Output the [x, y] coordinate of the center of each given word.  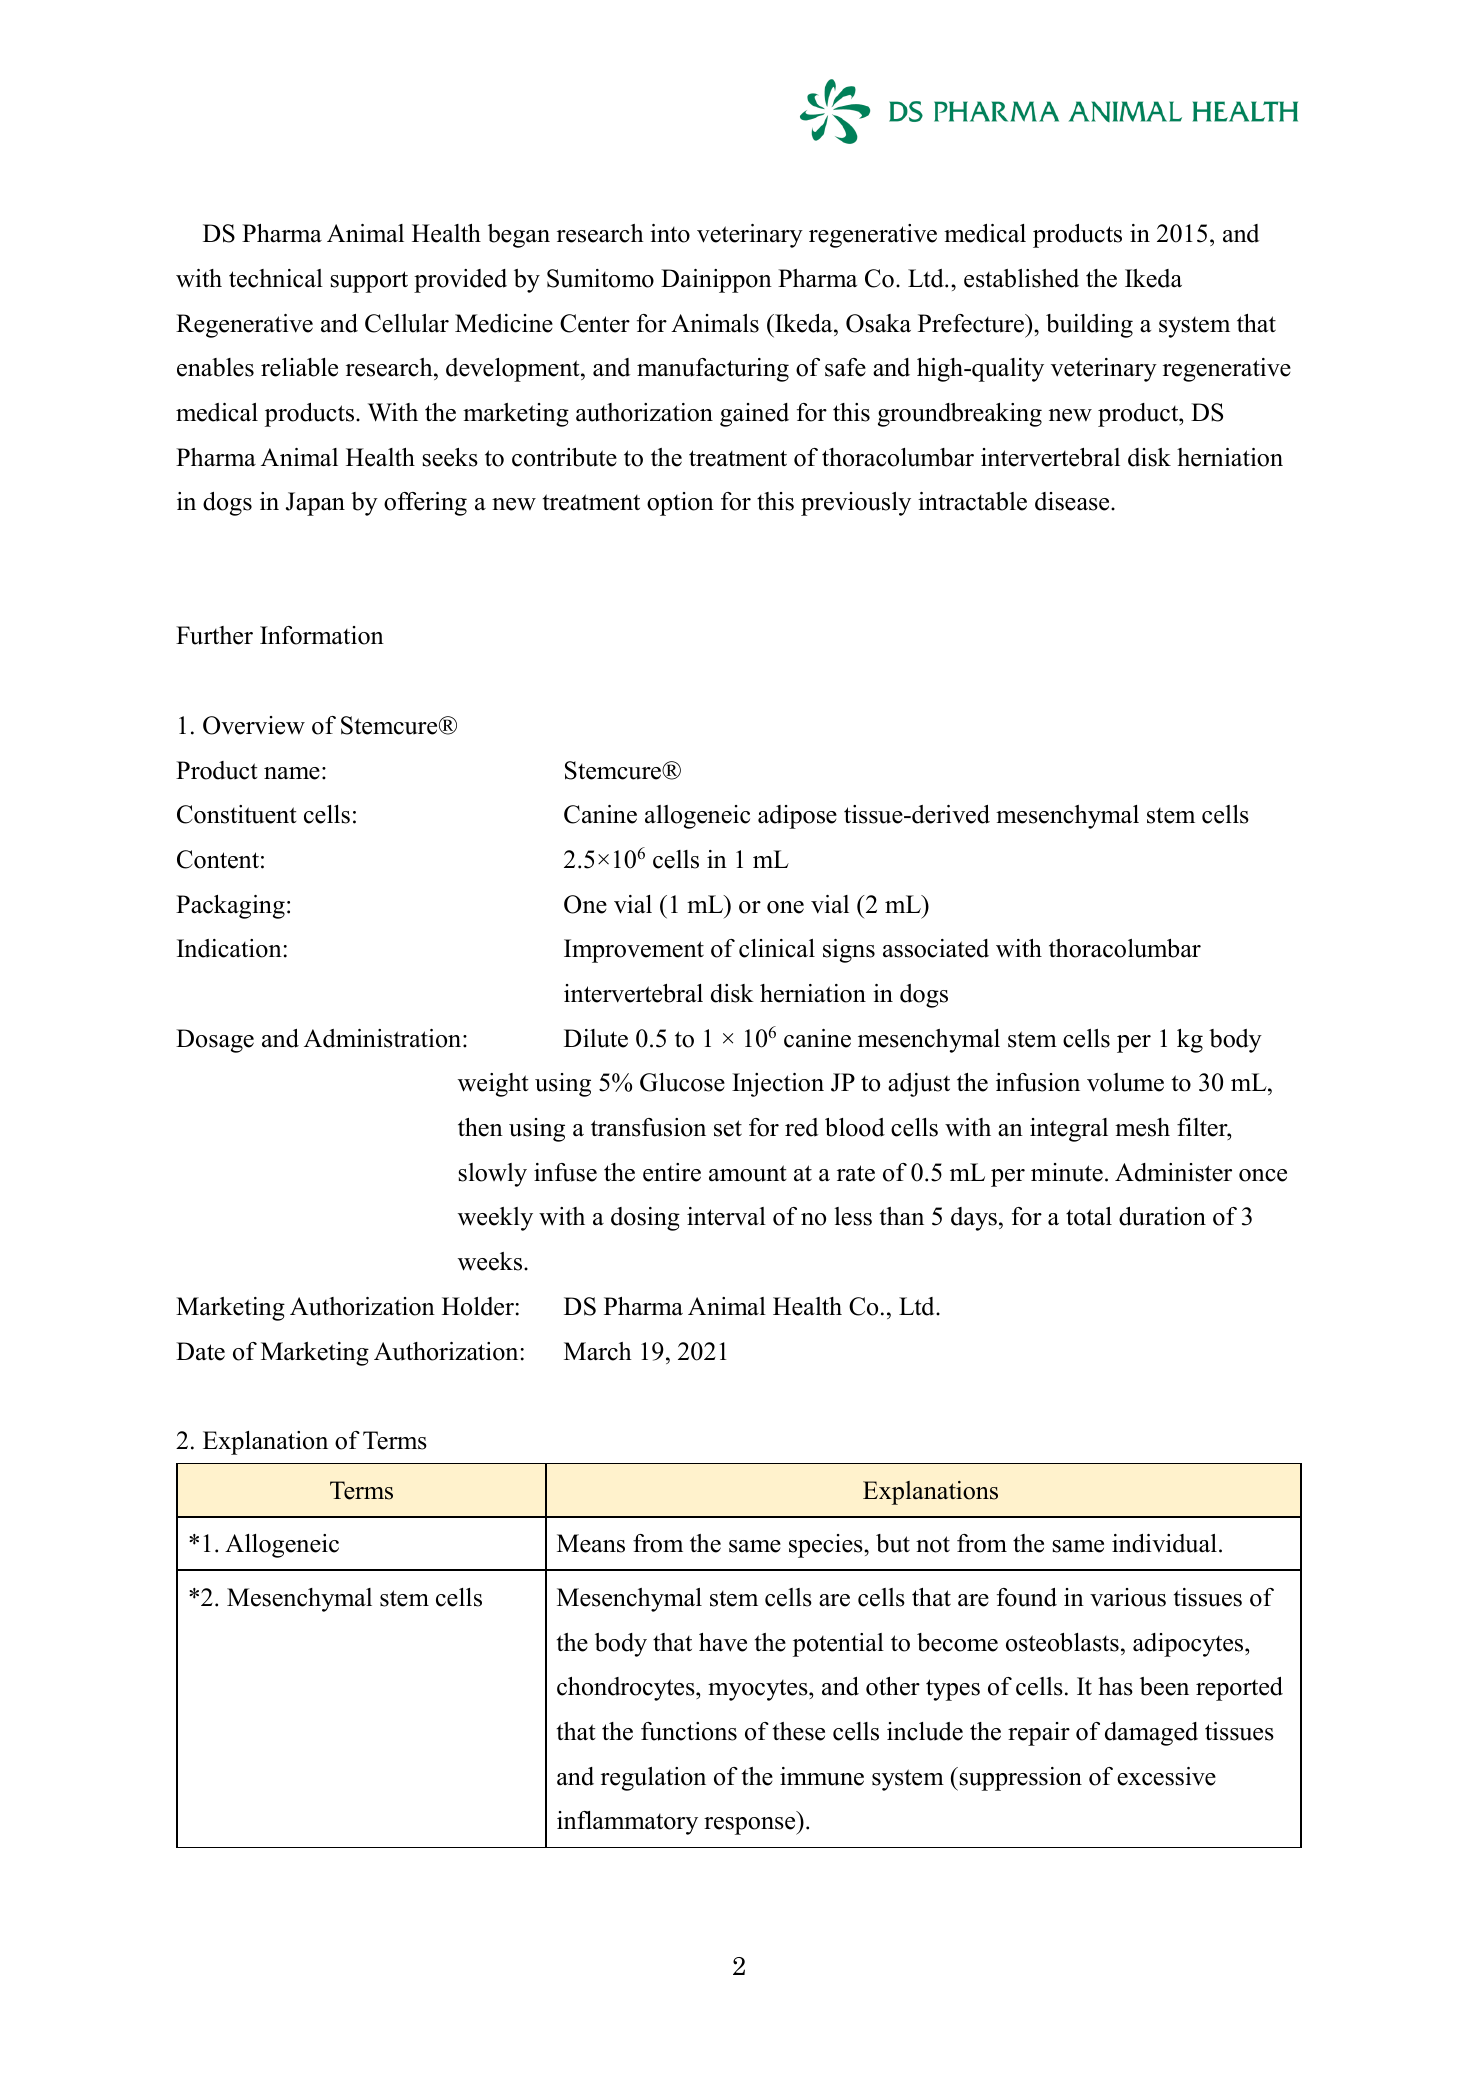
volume [1125, 1082]
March [598, 1351]
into [670, 233]
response [751, 1826]
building [1089, 326]
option [680, 504]
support [369, 282]
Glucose [682, 1082]
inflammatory [627, 1823]
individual [1164, 1543]
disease [1073, 501]
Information [322, 635]
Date [200, 1351]
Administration [384, 1038]
